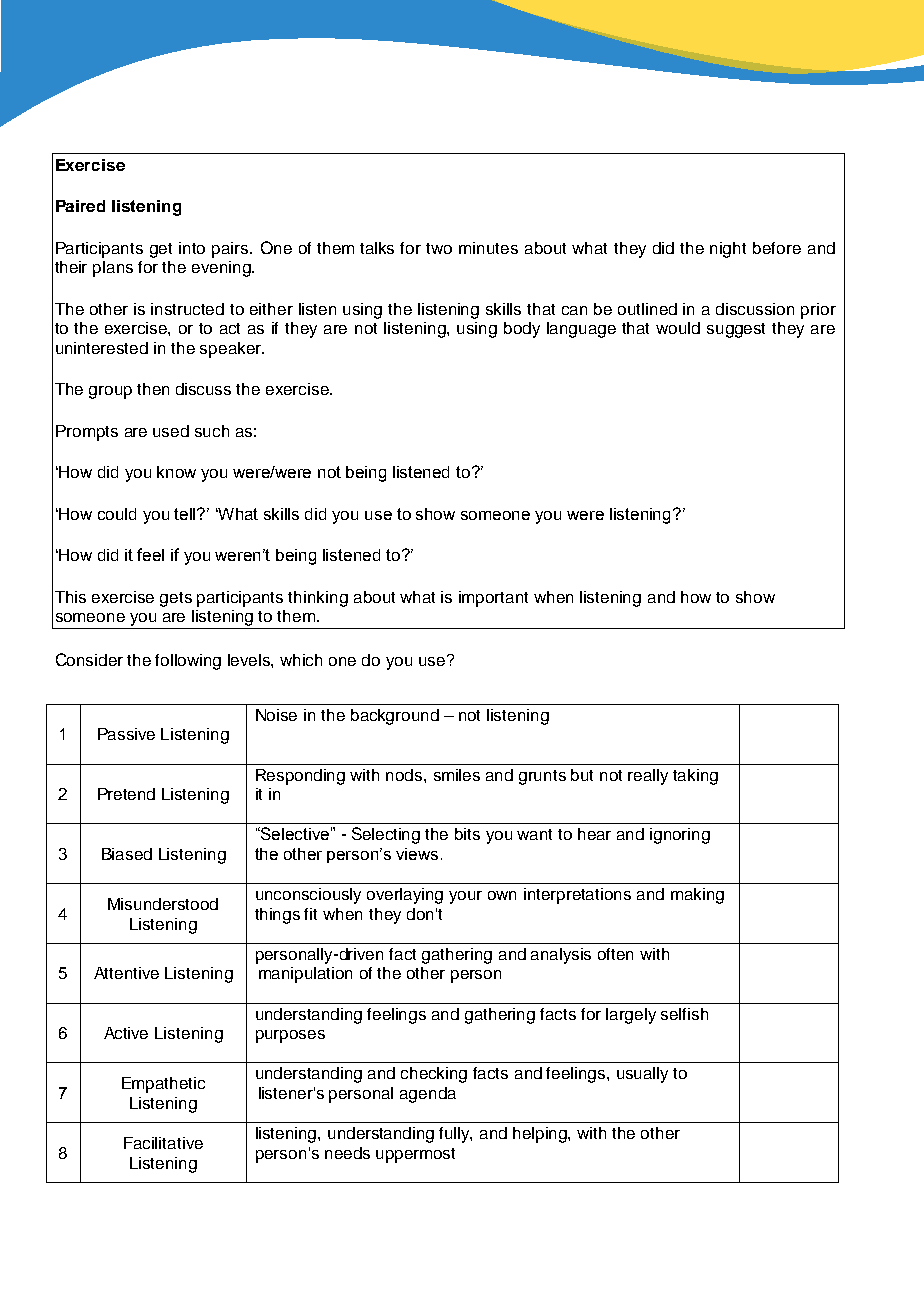  I want to click on fully, so click(455, 1135).
